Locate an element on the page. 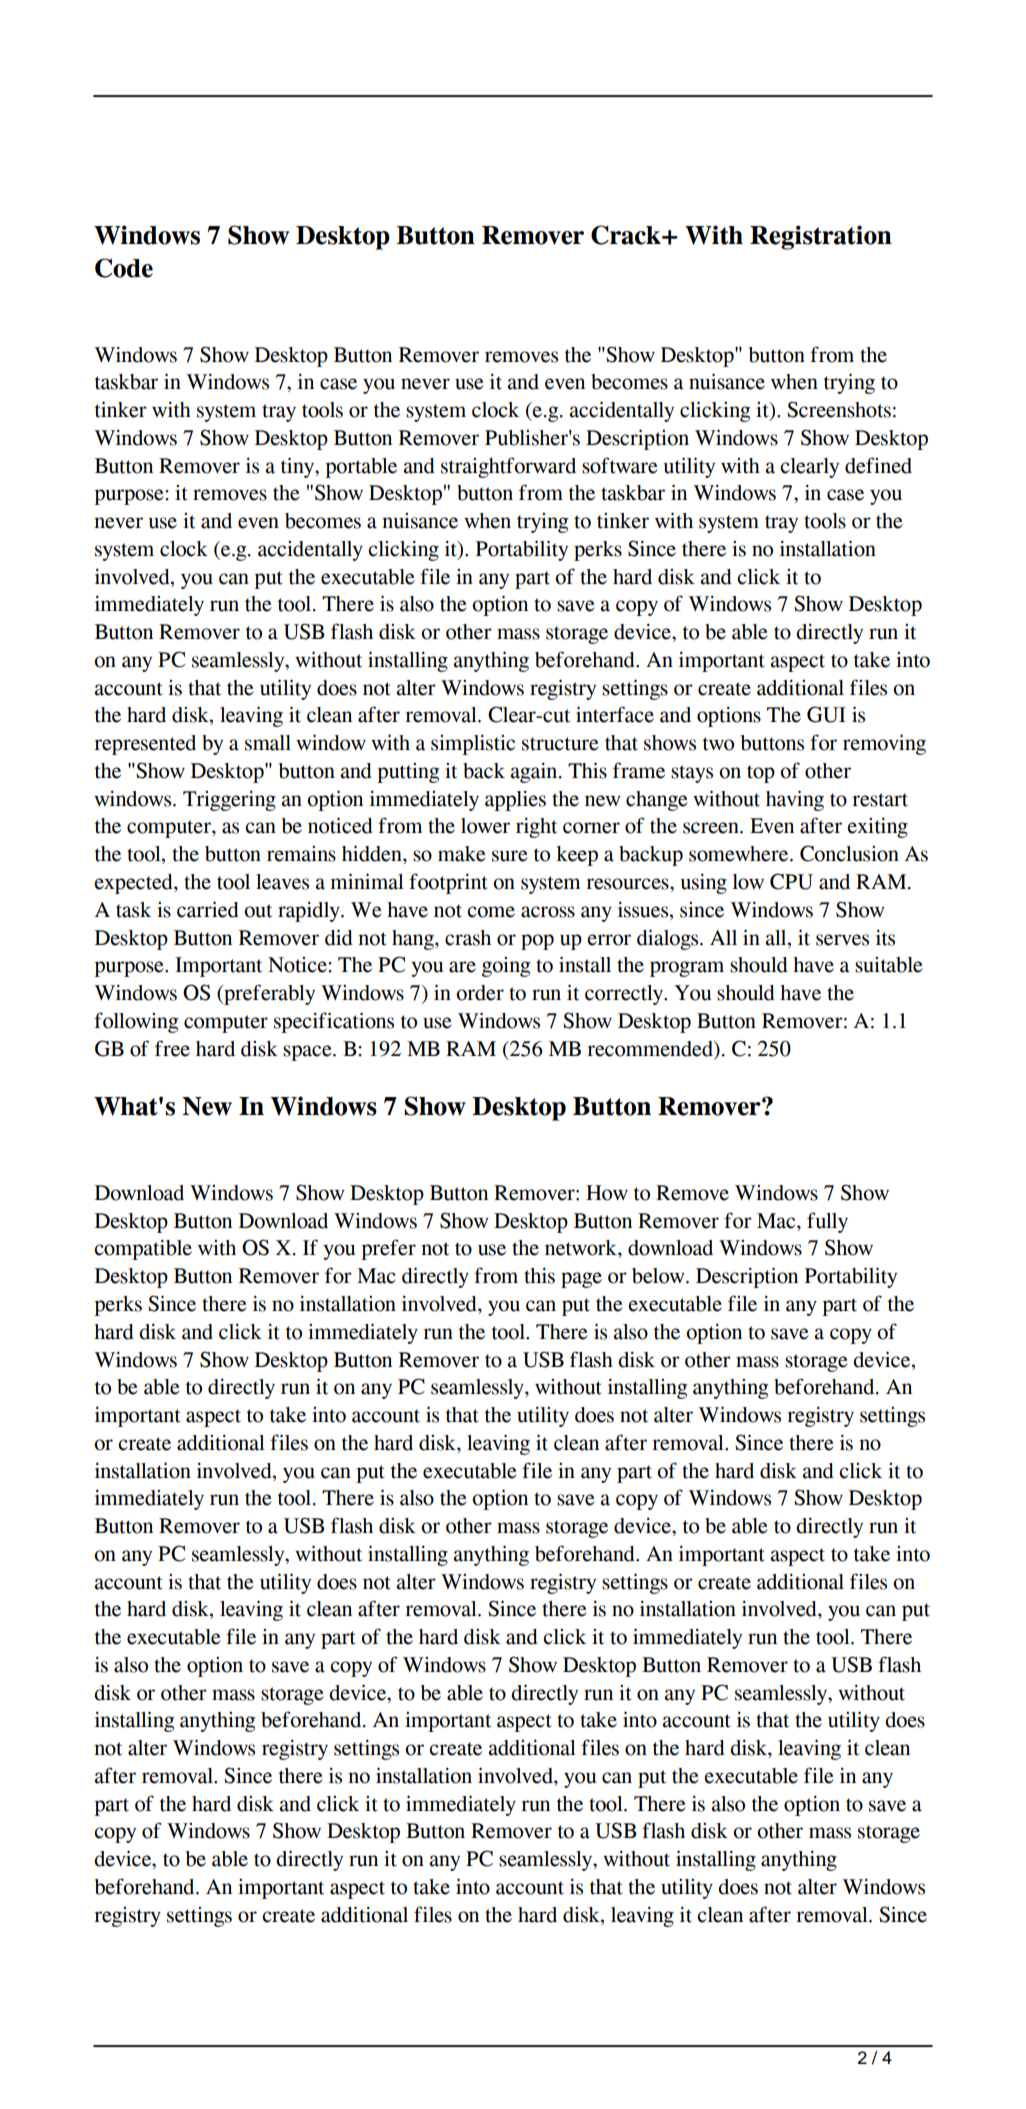 This document has width=1026, height=2109. fully is located at coordinates (827, 1222).
